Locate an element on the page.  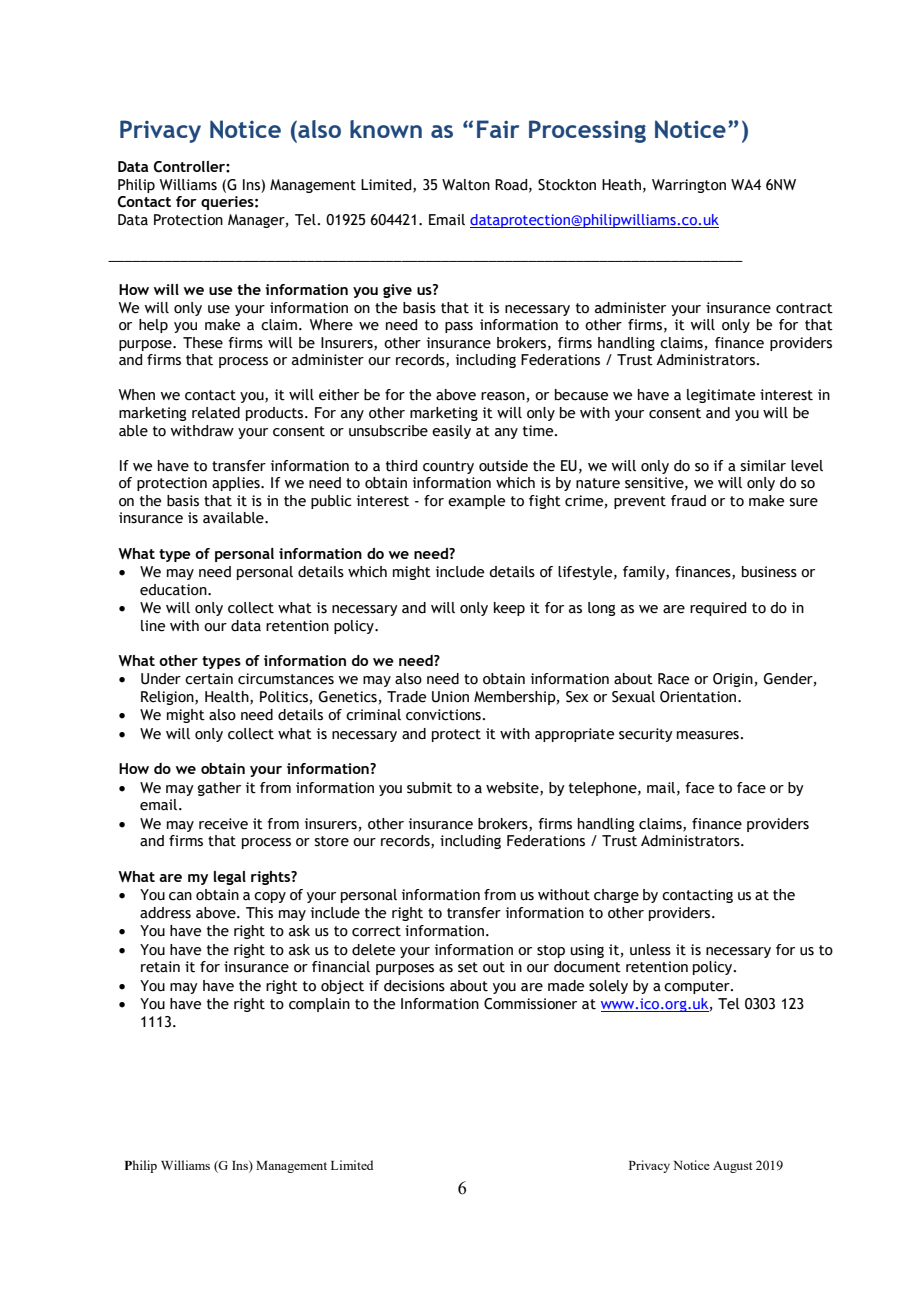
convictions is located at coordinates (443, 715).
